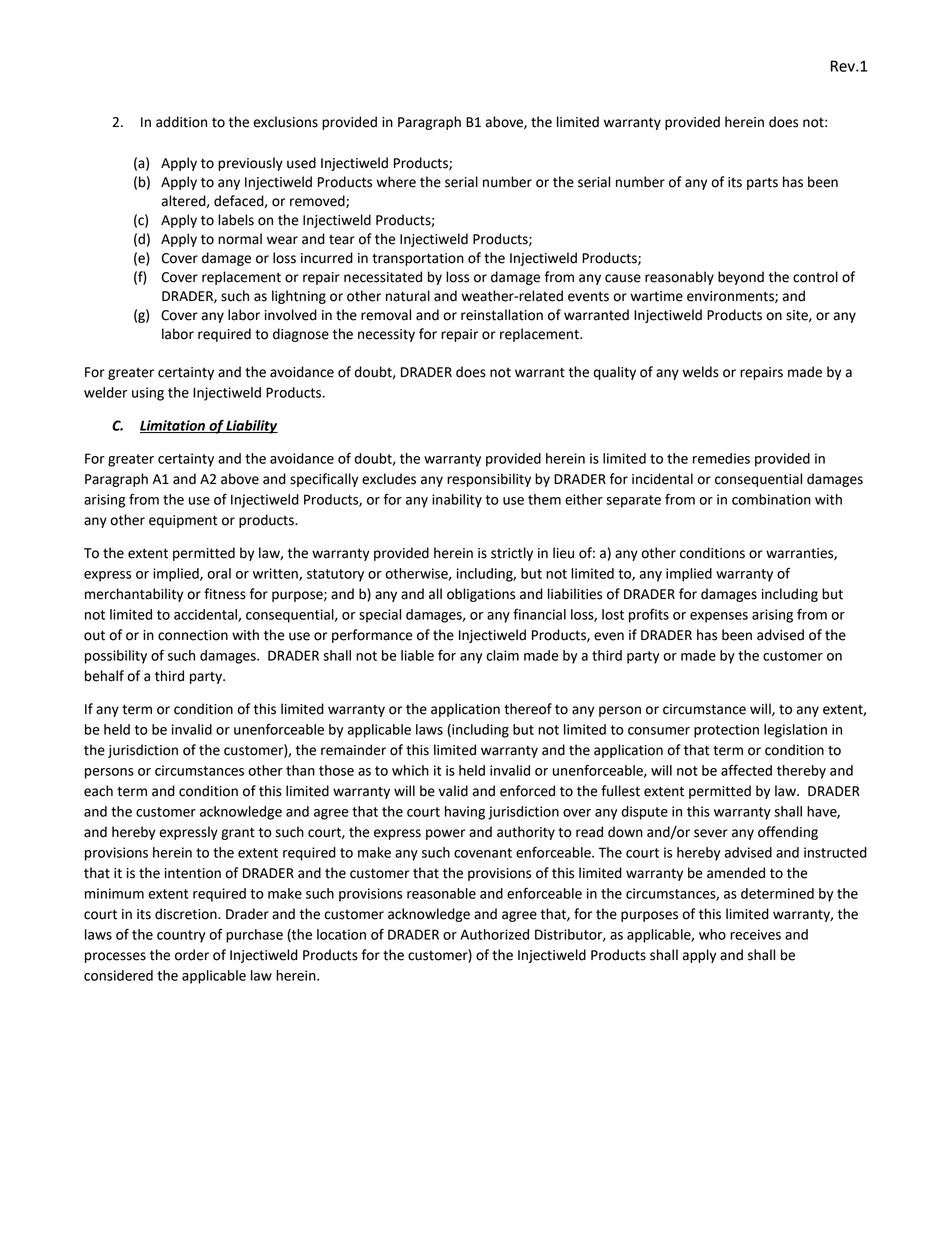 Image resolution: width=952 pixels, height=1233 pixels. Describe the element at coordinates (181, 122) in the screenshot. I see `addition` at that location.
